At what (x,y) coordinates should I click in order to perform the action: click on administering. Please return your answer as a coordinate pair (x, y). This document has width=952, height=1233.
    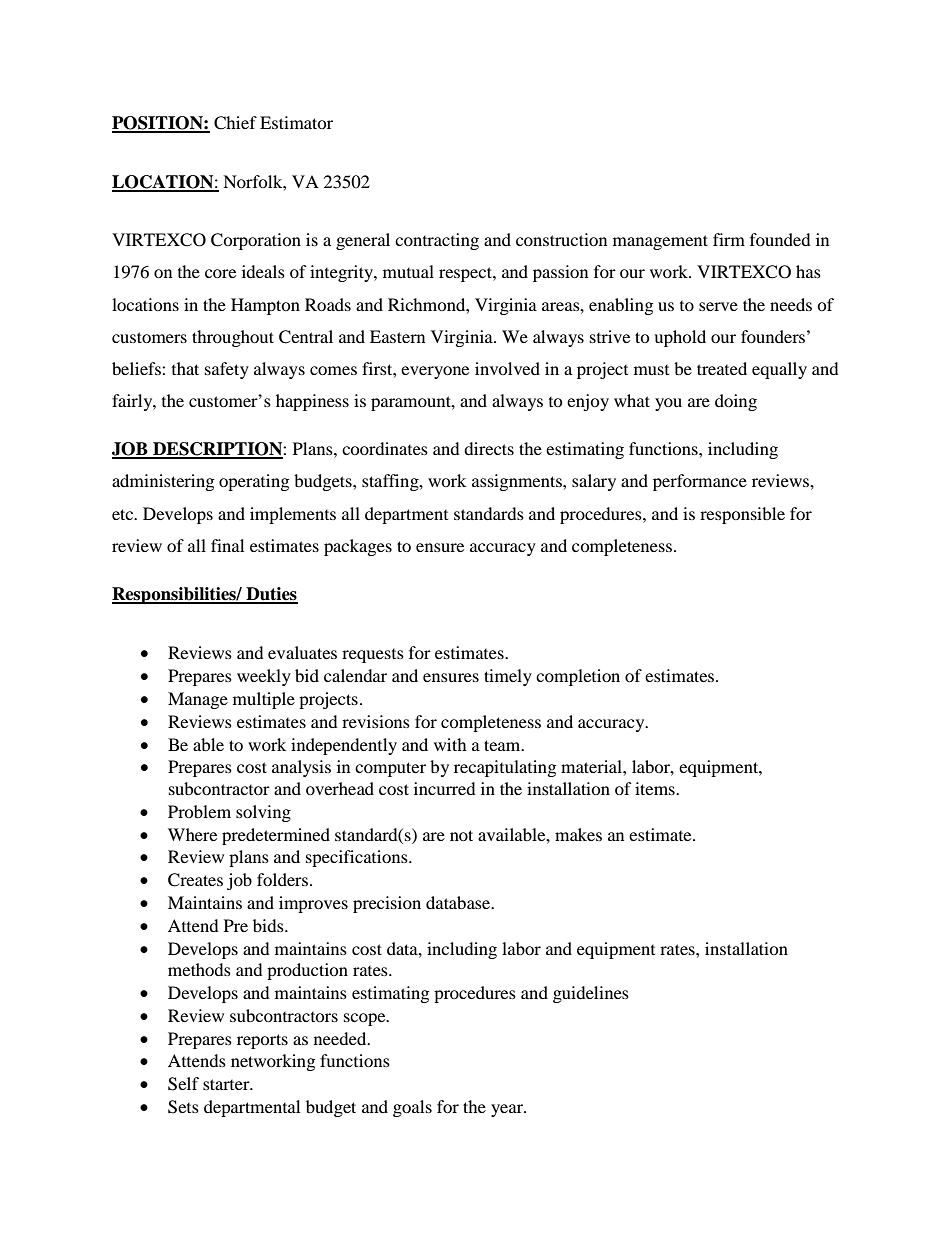
    Looking at the image, I should click on (163, 482).
